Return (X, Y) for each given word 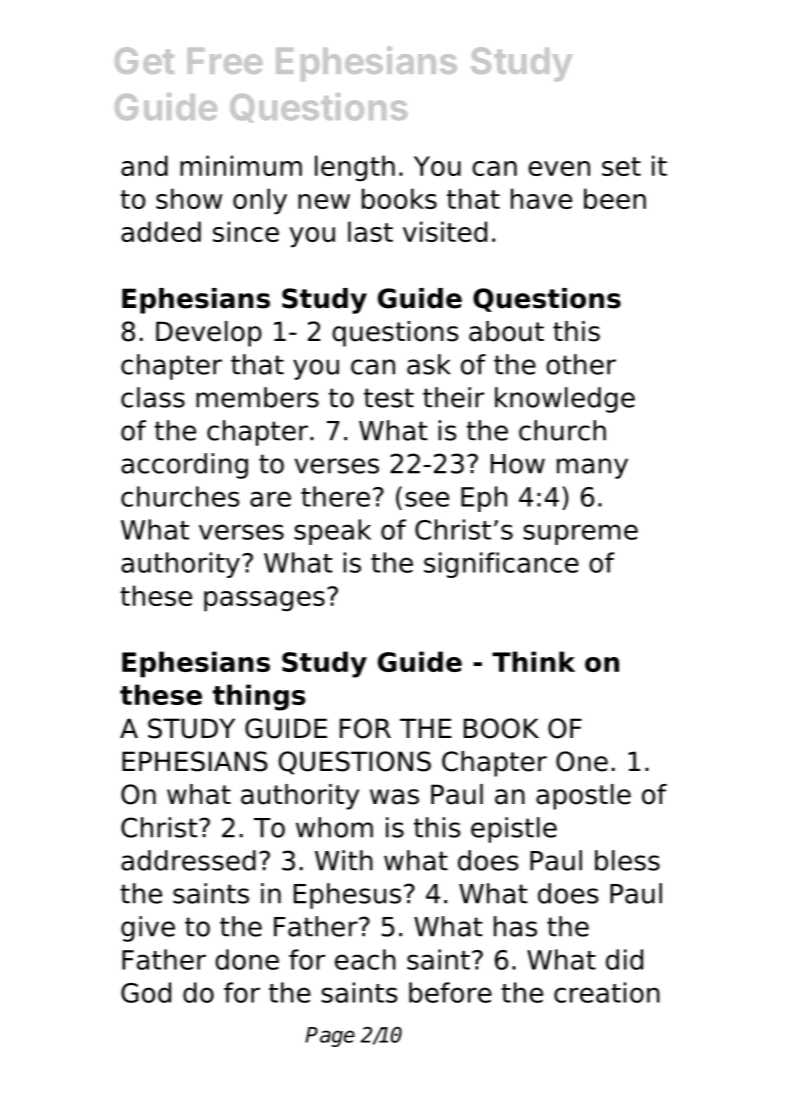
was (394, 797)
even (559, 168)
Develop (209, 334)
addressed (188, 860)
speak (332, 532)
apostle (583, 797)
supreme (580, 534)
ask (429, 364)
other (581, 364)
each (365, 959)
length (355, 168)
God (146, 992)
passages (264, 601)
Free (225, 61)
